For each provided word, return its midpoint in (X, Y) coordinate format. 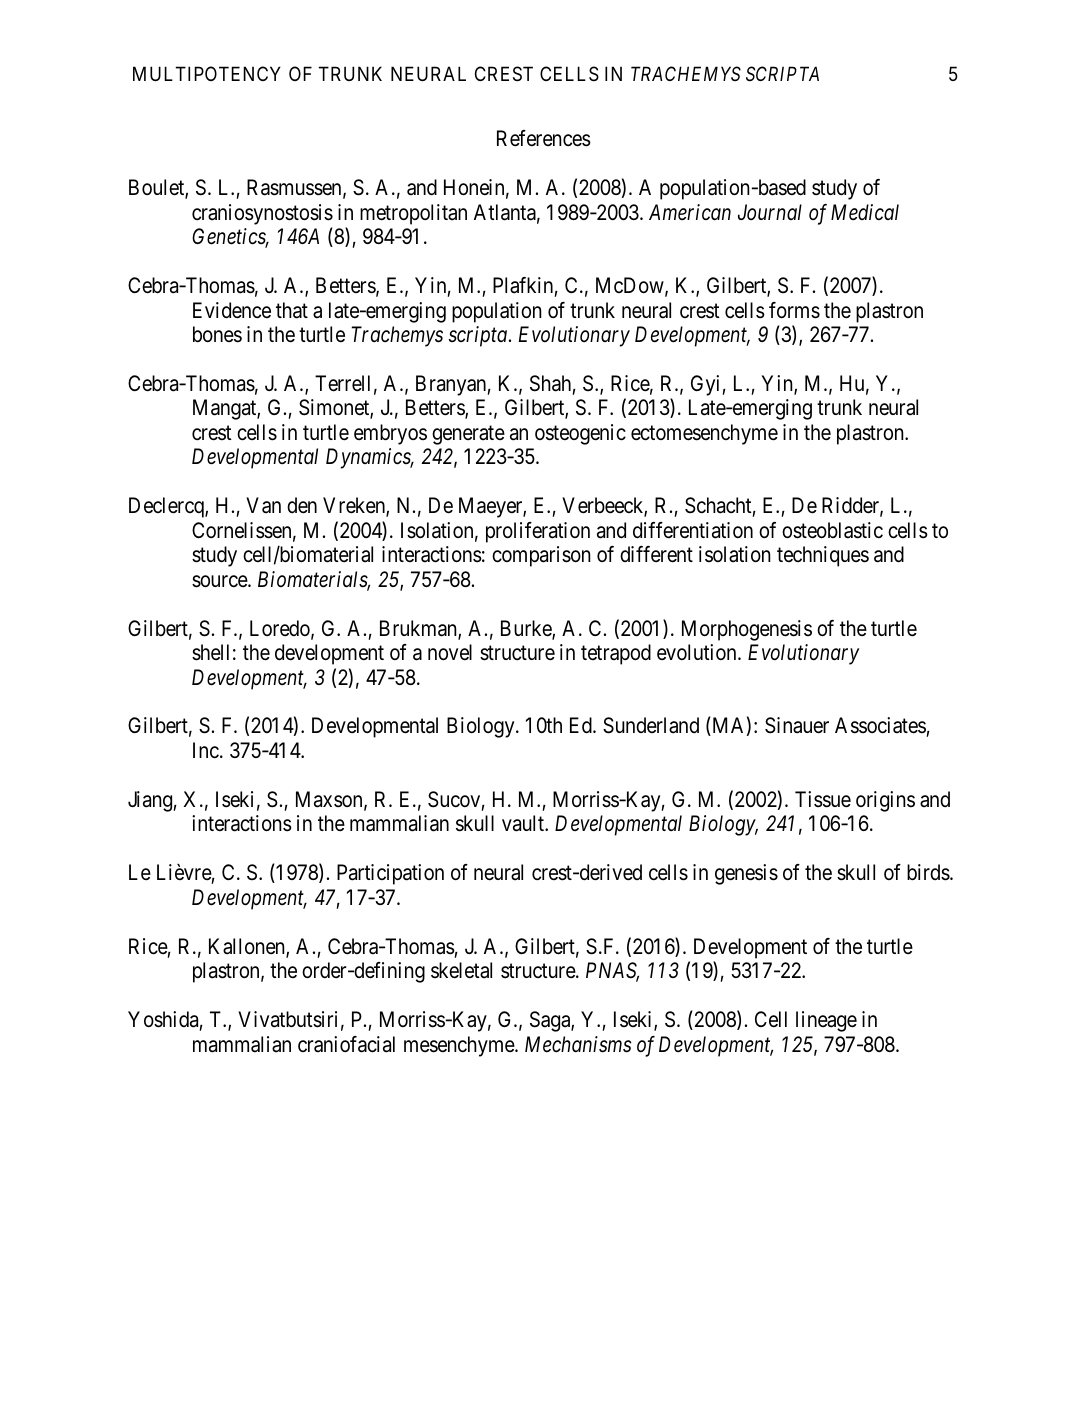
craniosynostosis (262, 214)
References (544, 138)
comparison (541, 556)
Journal (770, 212)
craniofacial (346, 1044)
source (220, 581)
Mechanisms (578, 1044)
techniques (823, 556)
